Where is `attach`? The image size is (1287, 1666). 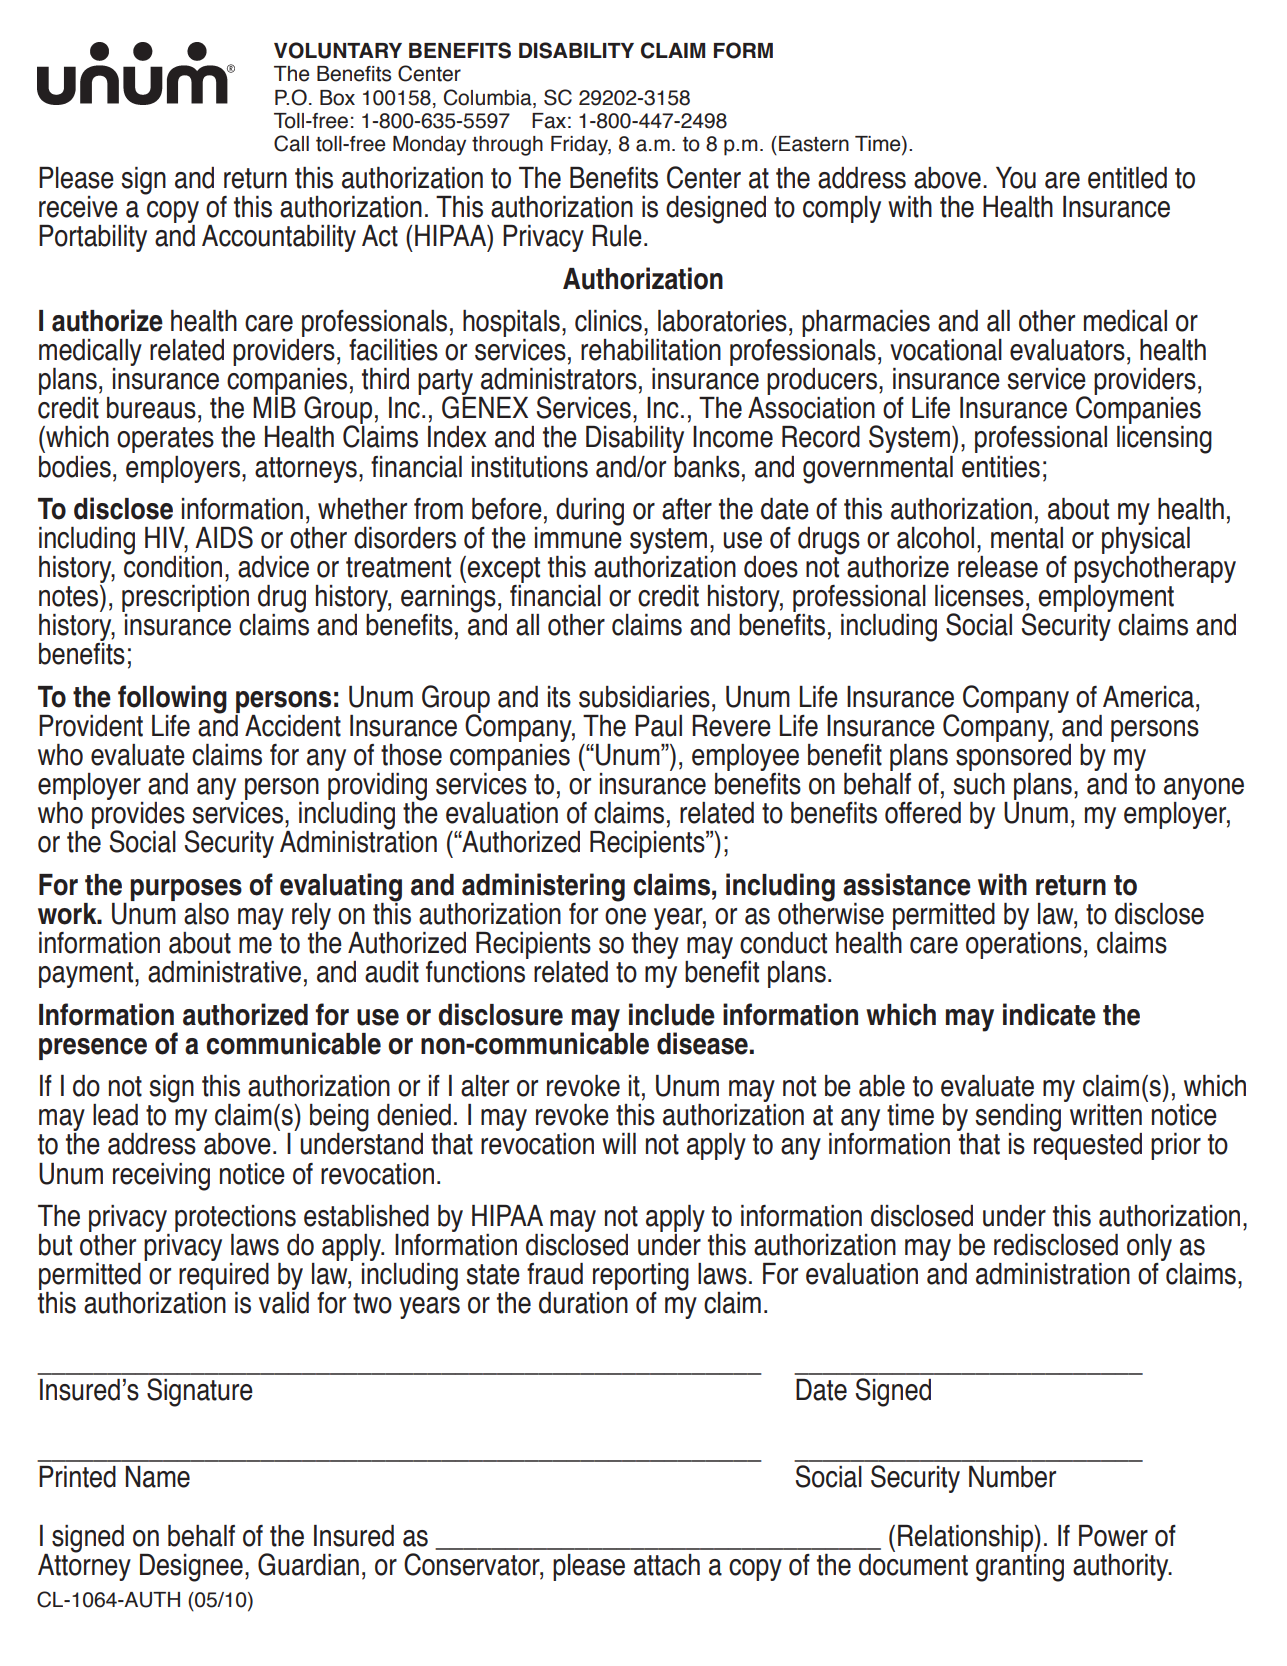 attach is located at coordinates (667, 1565).
